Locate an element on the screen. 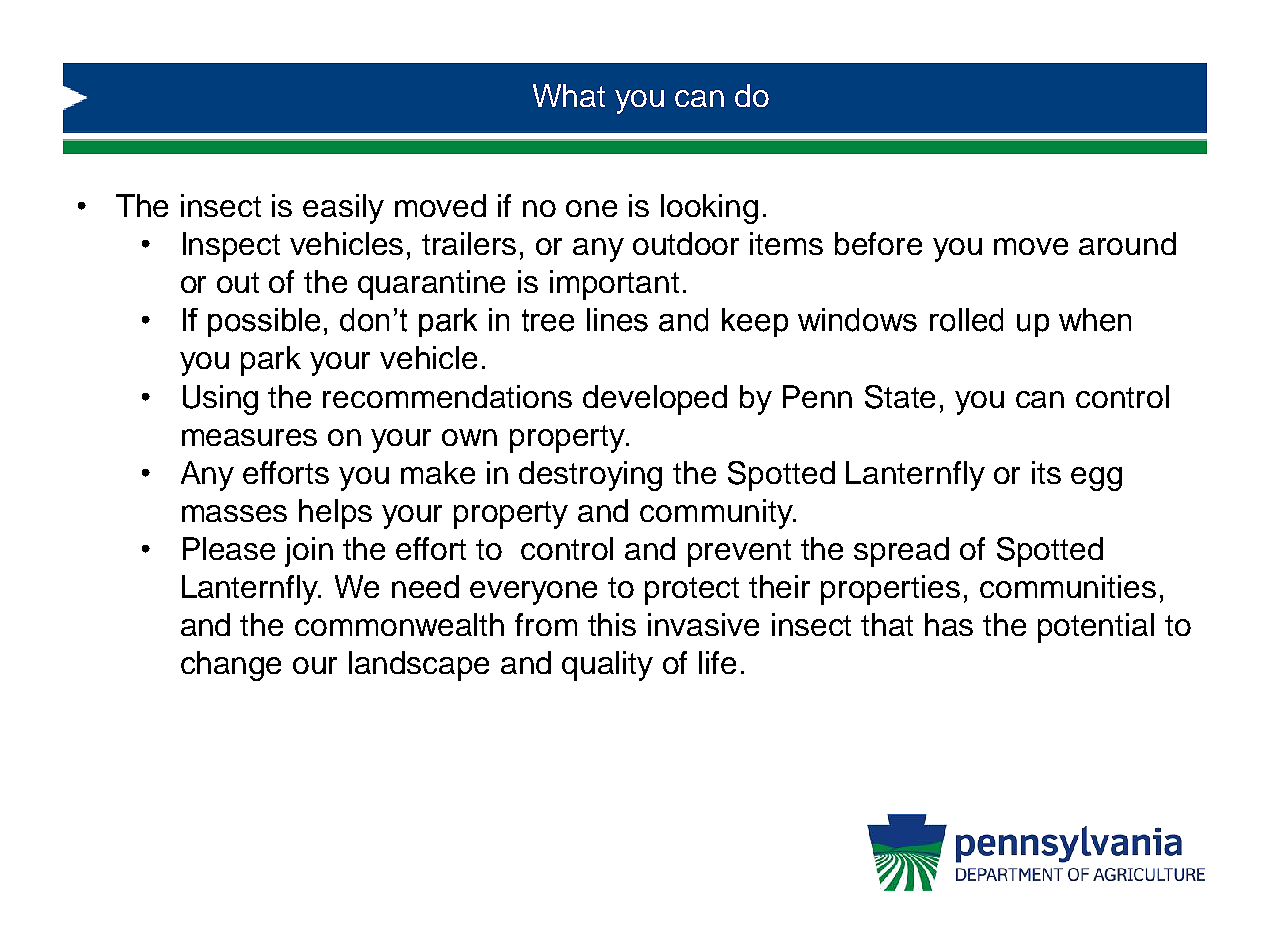 This screenshot has height=952, width=1270. join is located at coordinates (309, 552).
